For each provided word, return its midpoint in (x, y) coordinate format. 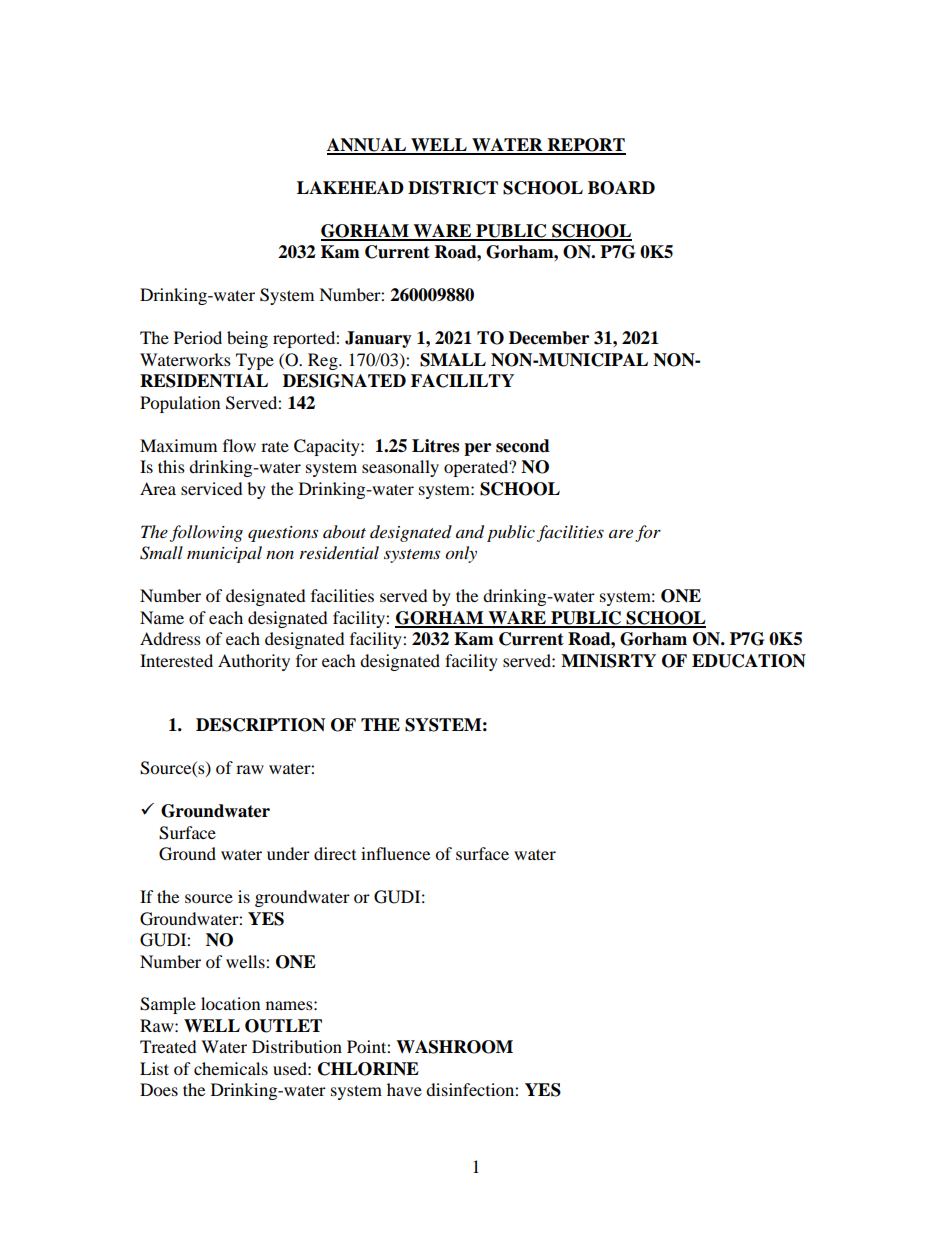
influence (395, 853)
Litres (435, 446)
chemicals (231, 1068)
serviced (212, 488)
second (523, 446)
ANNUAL (368, 146)
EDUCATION (749, 661)
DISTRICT (453, 188)
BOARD (621, 188)
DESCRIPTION (260, 725)
